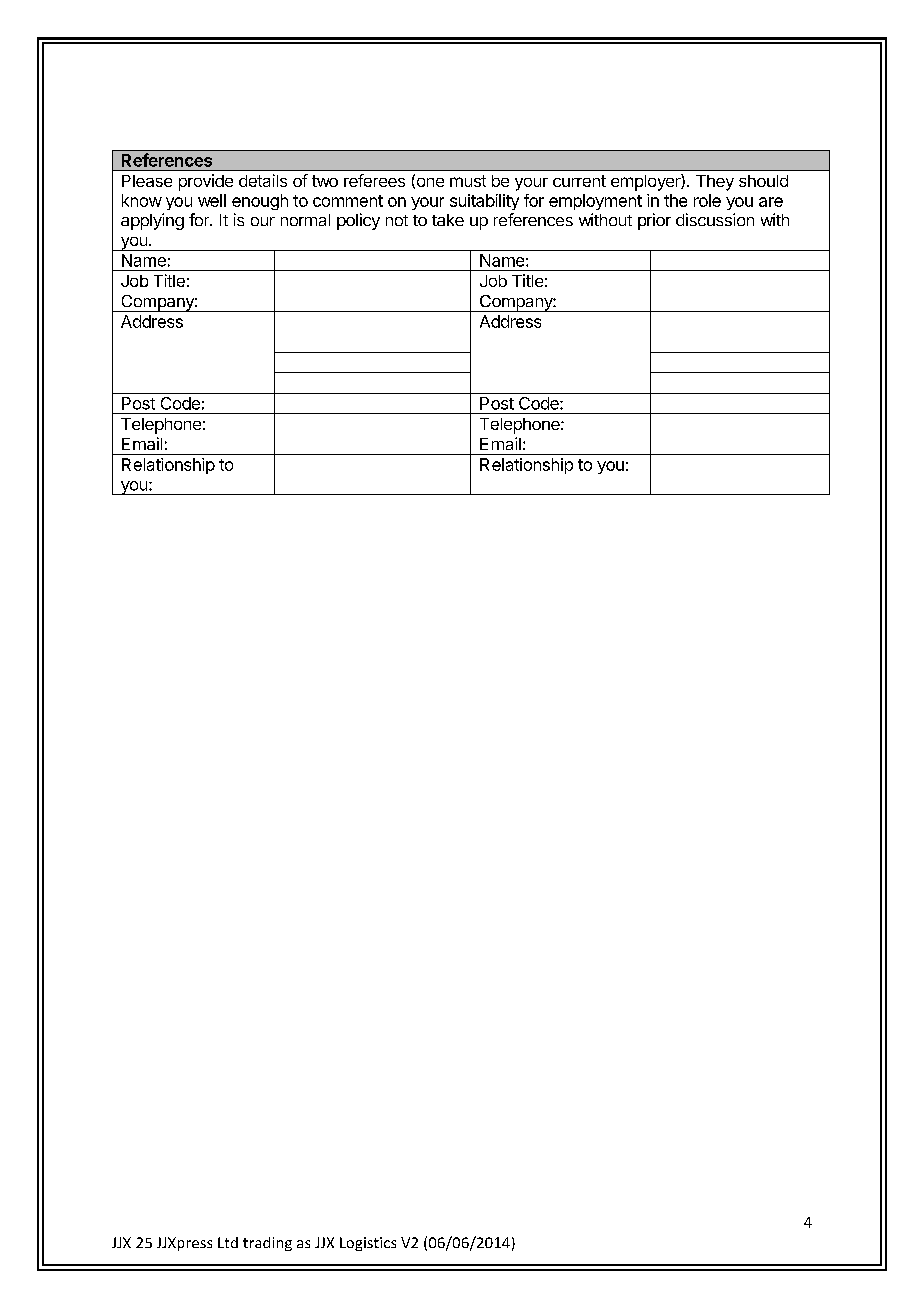 The height and width of the screenshot is (1308, 924). I want to click on not, so click(397, 220).
